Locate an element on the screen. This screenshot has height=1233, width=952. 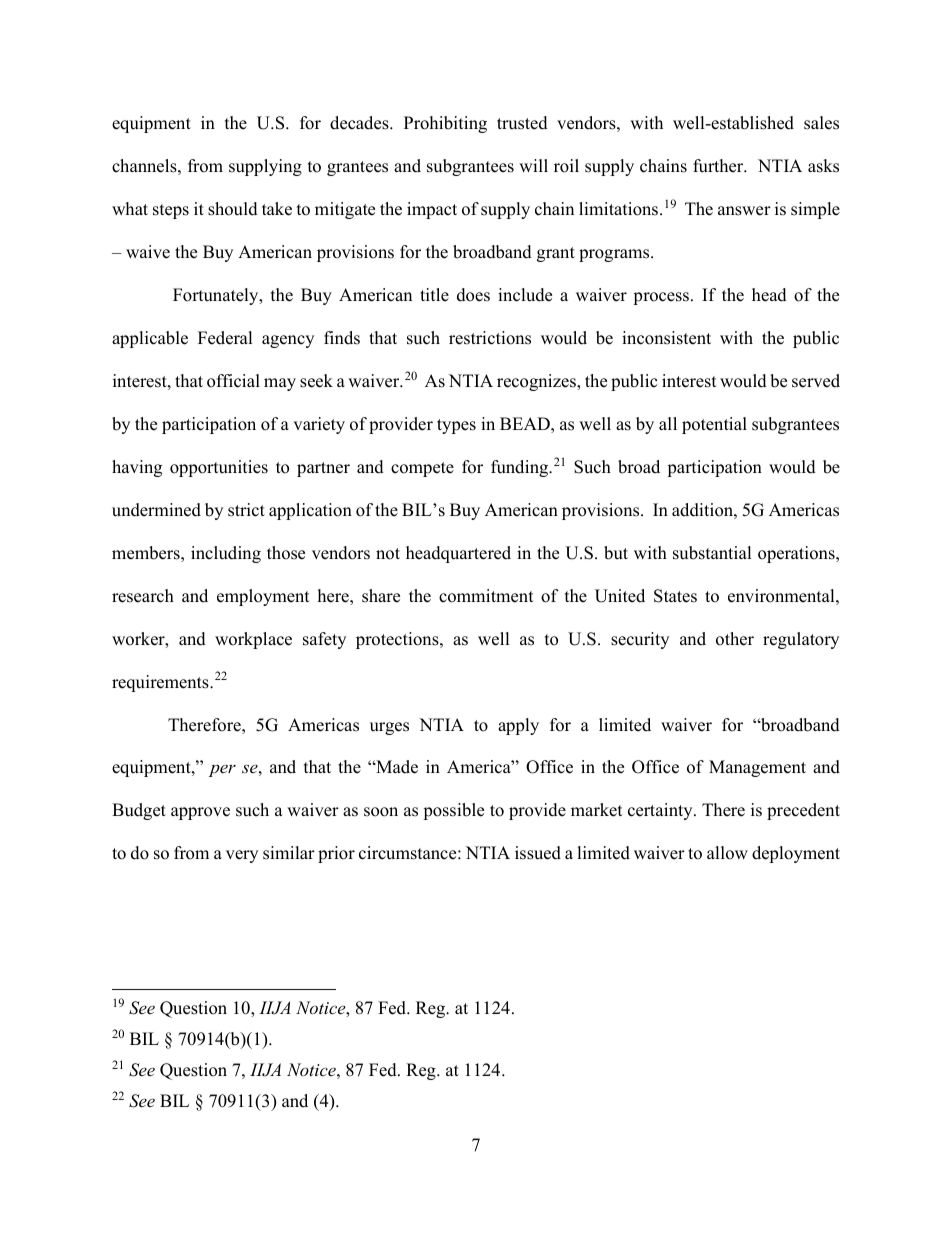
allow is located at coordinates (727, 853).
